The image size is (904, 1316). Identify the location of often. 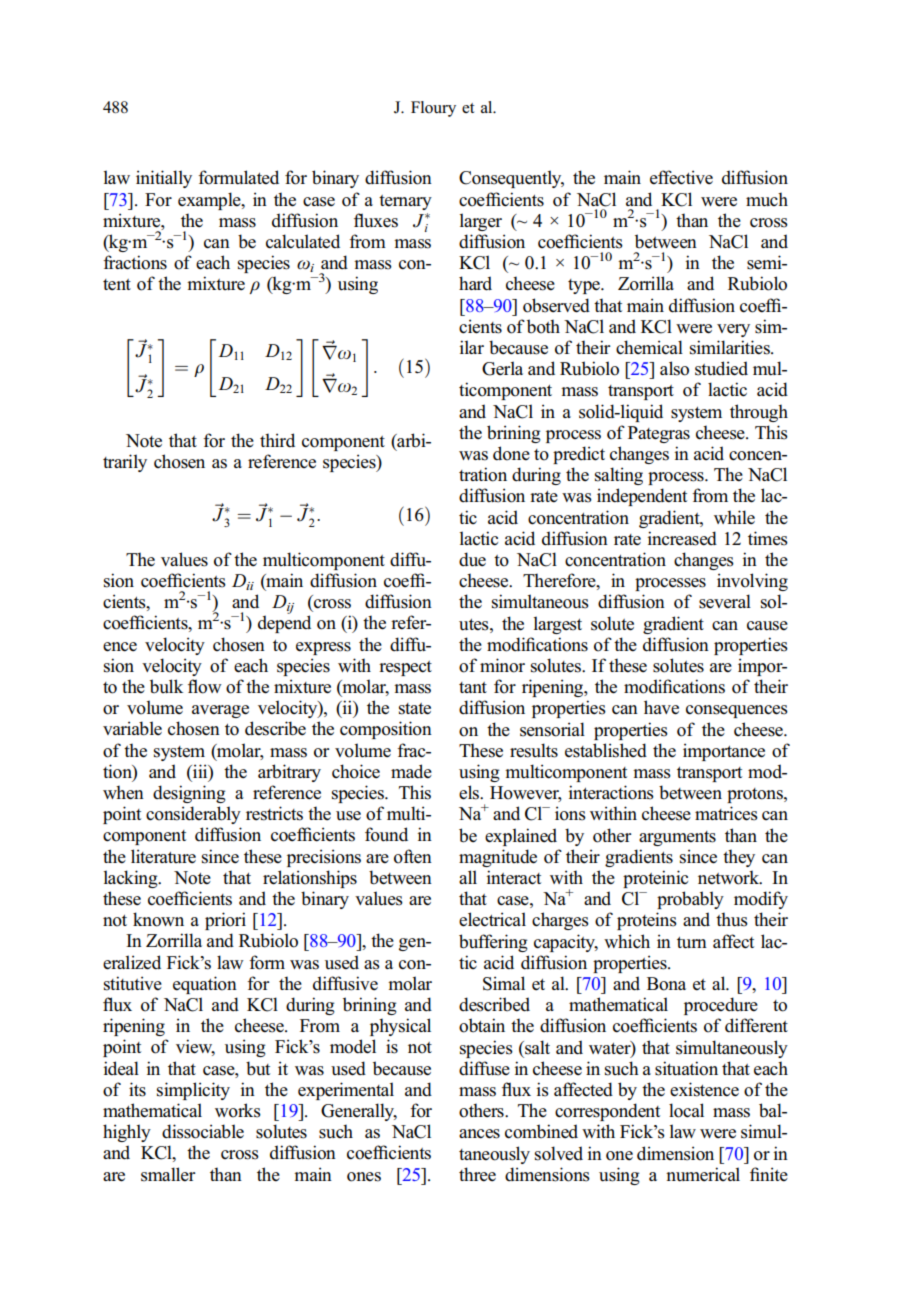
(413, 856).
